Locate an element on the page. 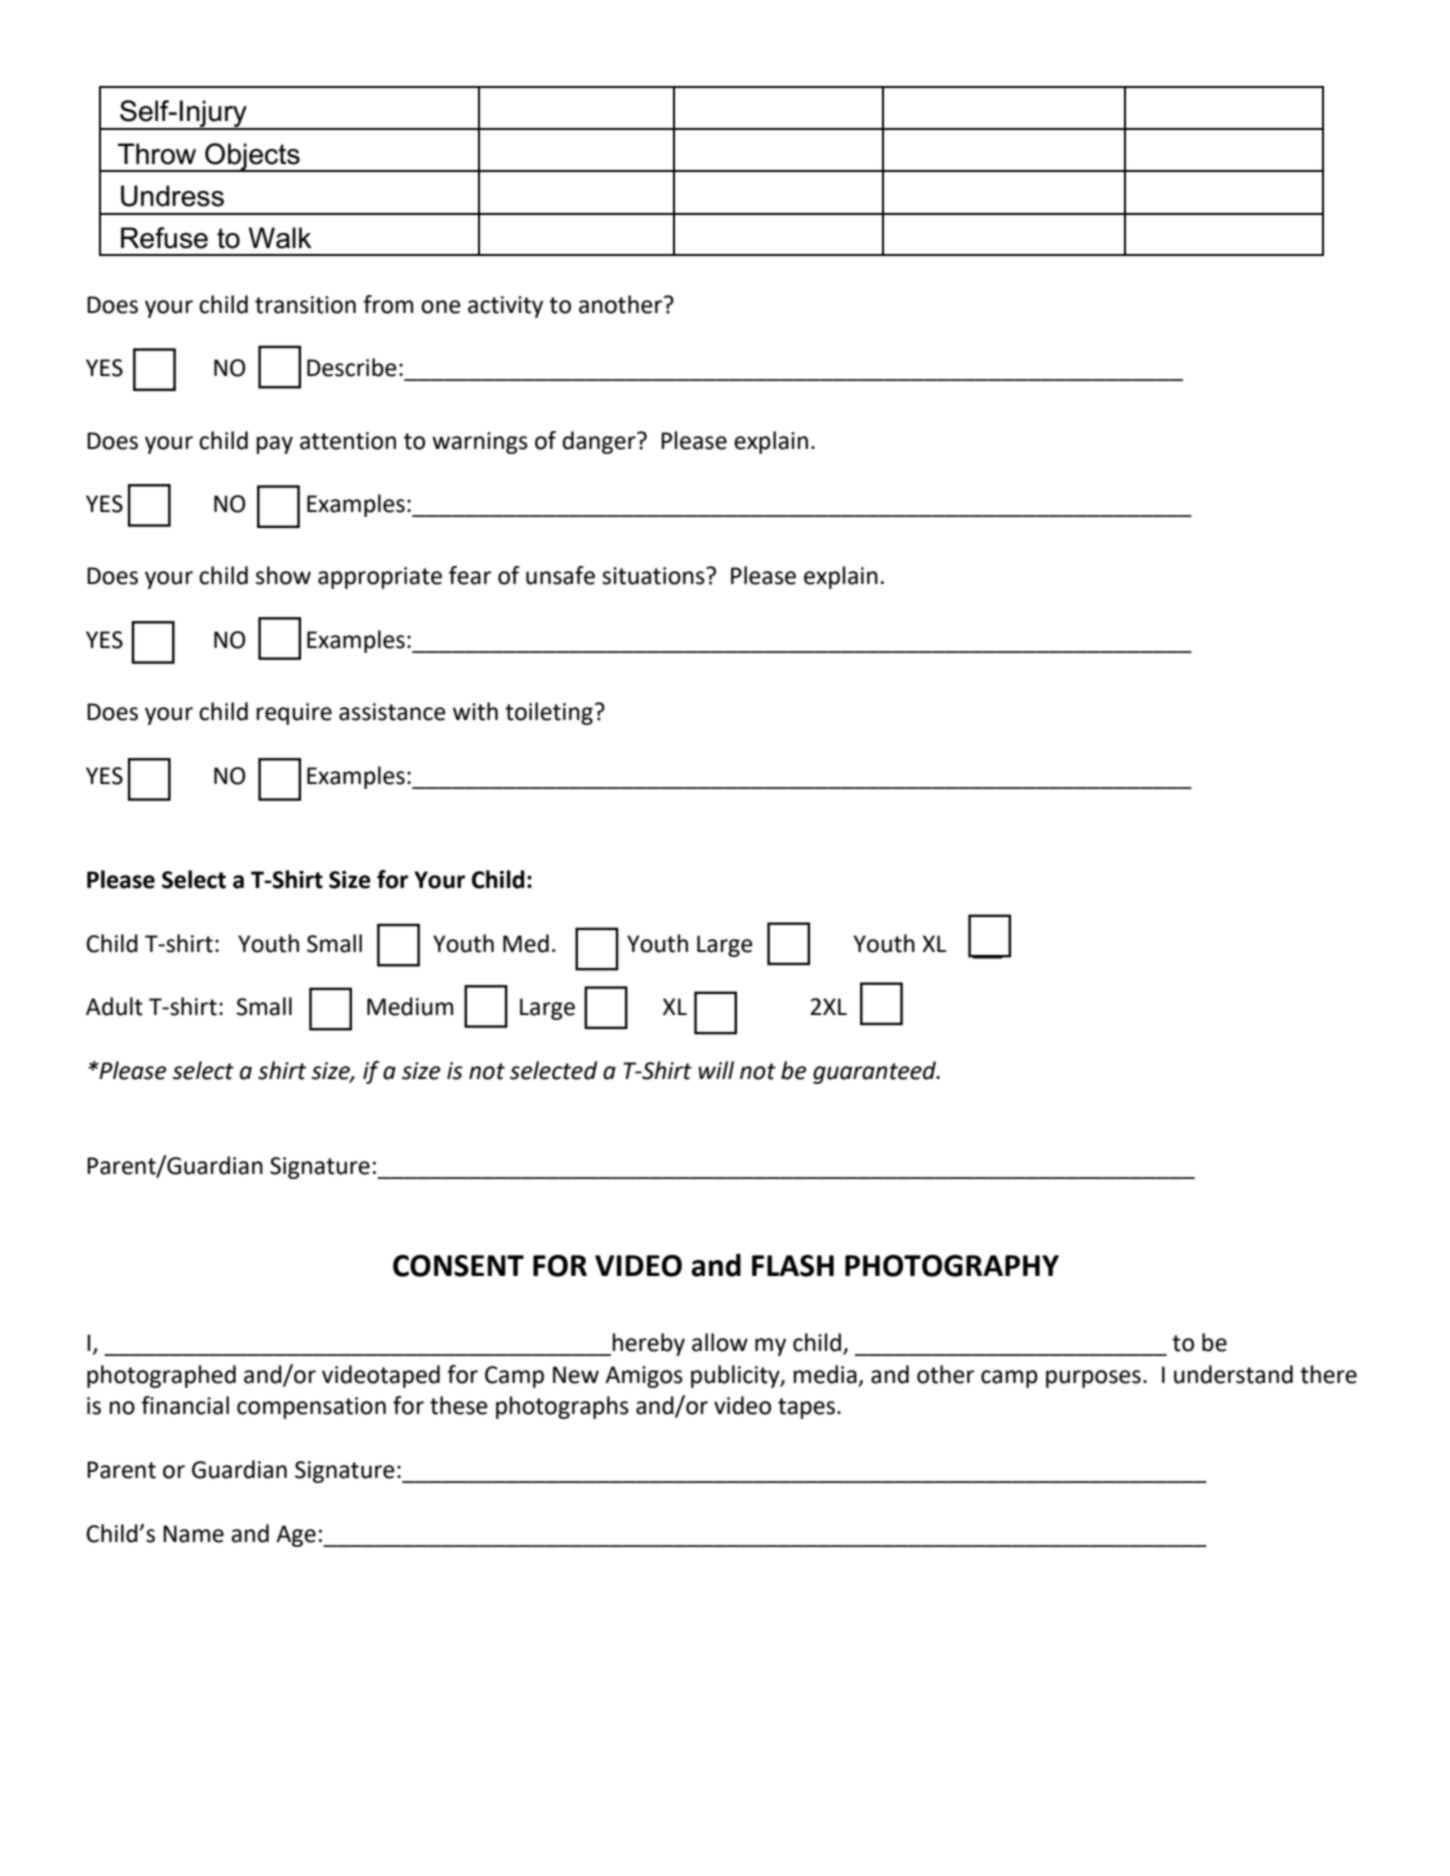 This image has height=1876, width=1450. Objects is located at coordinates (252, 157).
